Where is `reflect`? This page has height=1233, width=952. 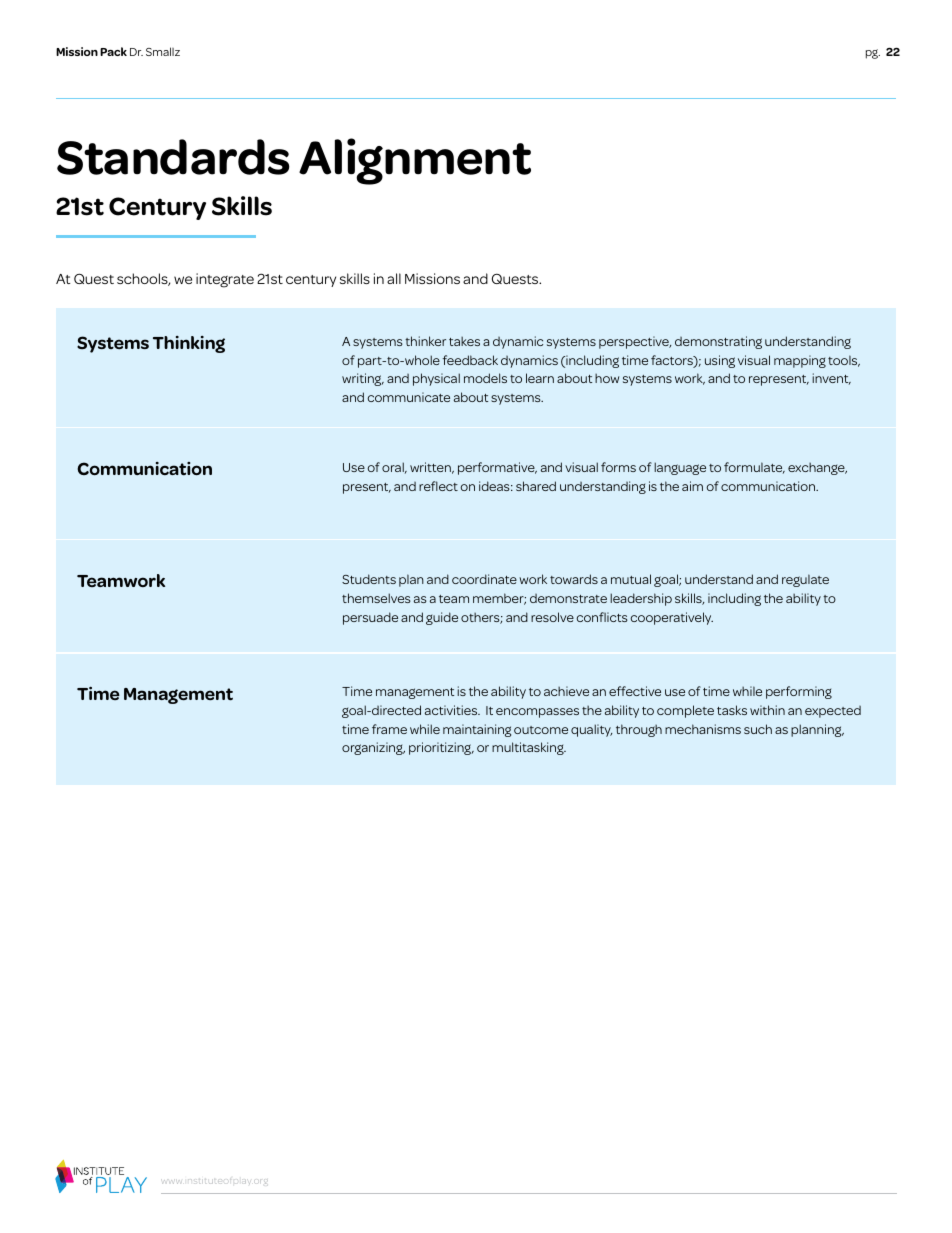
reflect is located at coordinates (438, 486).
